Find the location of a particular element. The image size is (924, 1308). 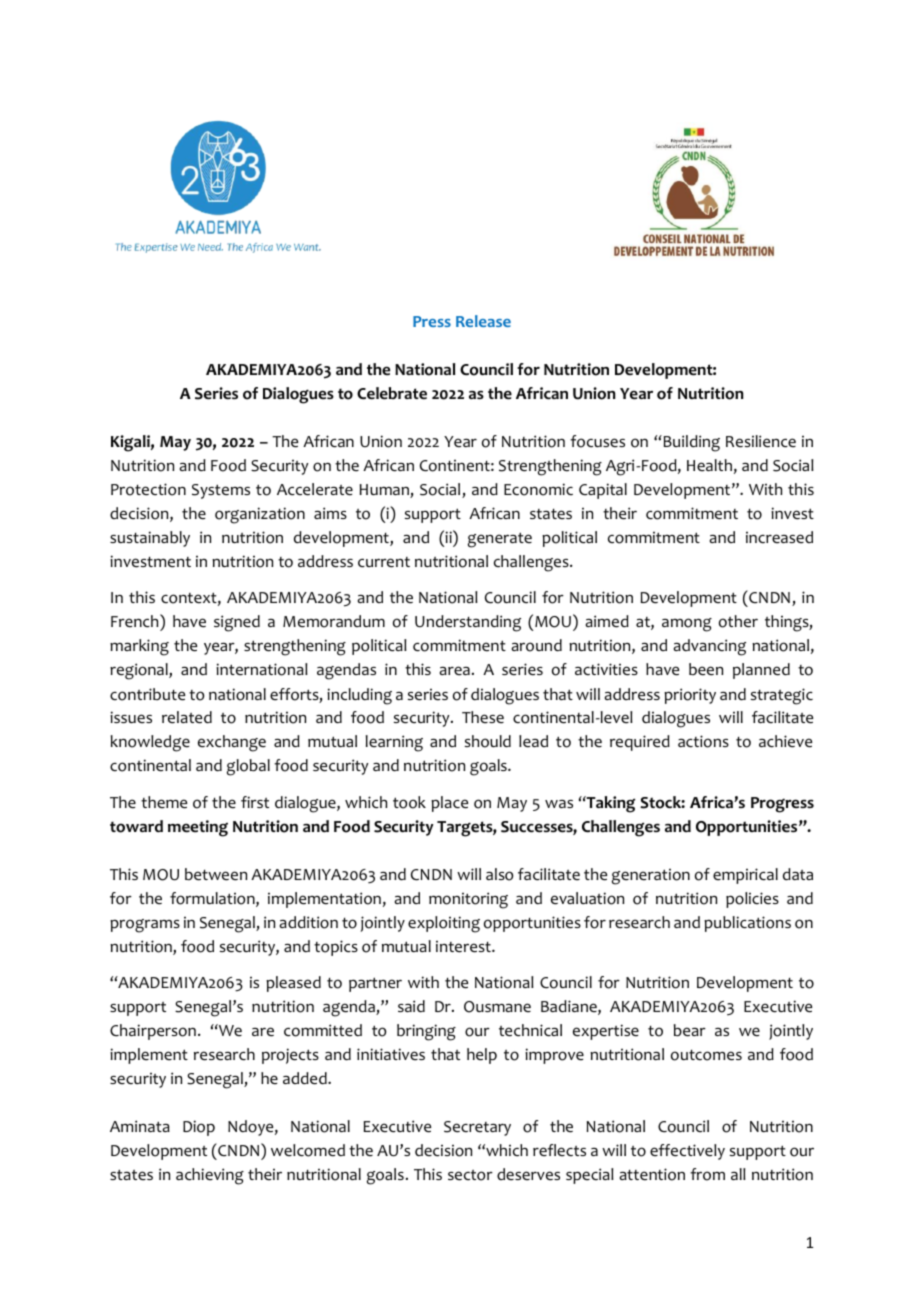

monitoring is located at coordinates (468, 900).
